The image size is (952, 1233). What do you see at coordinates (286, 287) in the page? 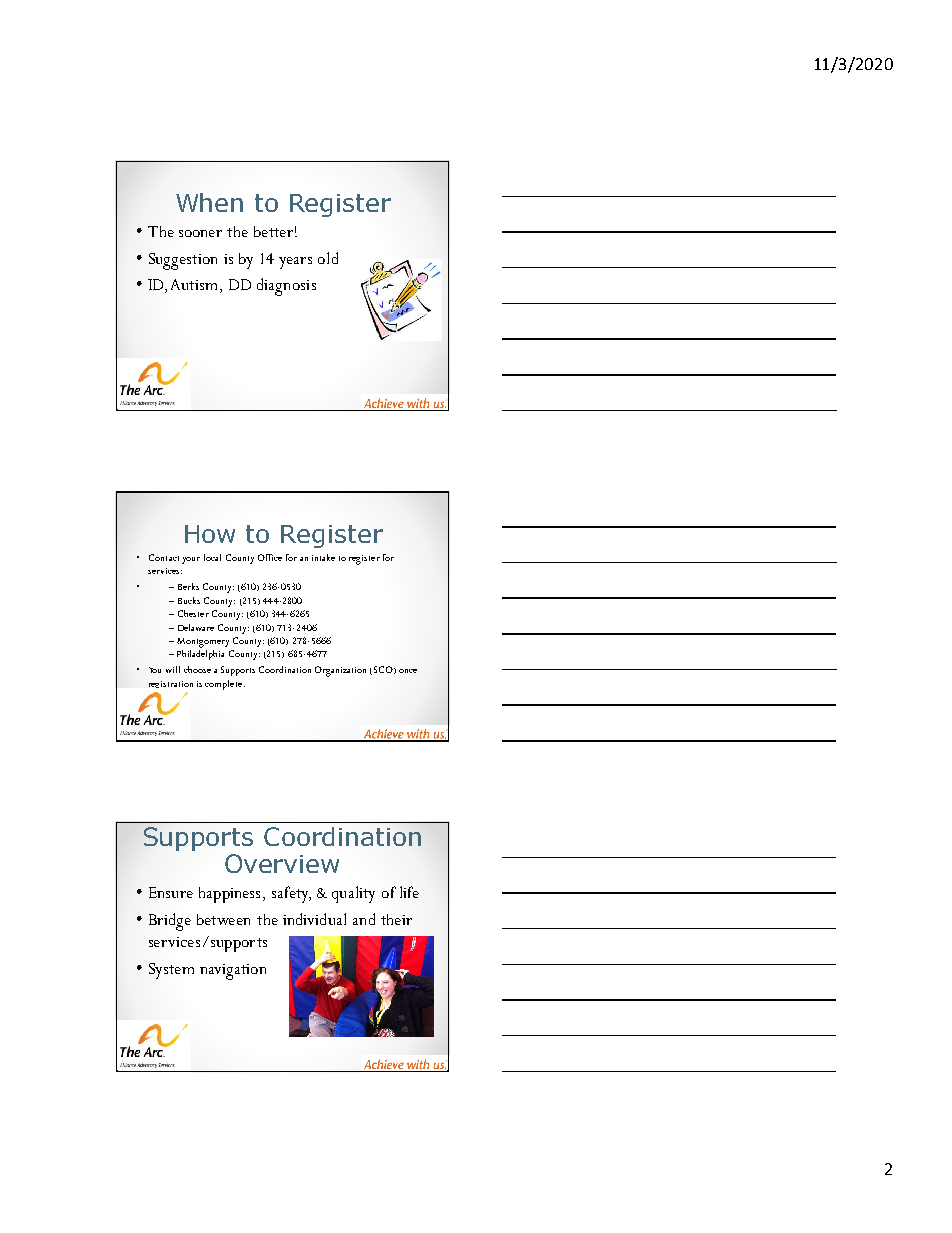
I see `diagnosis` at bounding box center [286, 287].
